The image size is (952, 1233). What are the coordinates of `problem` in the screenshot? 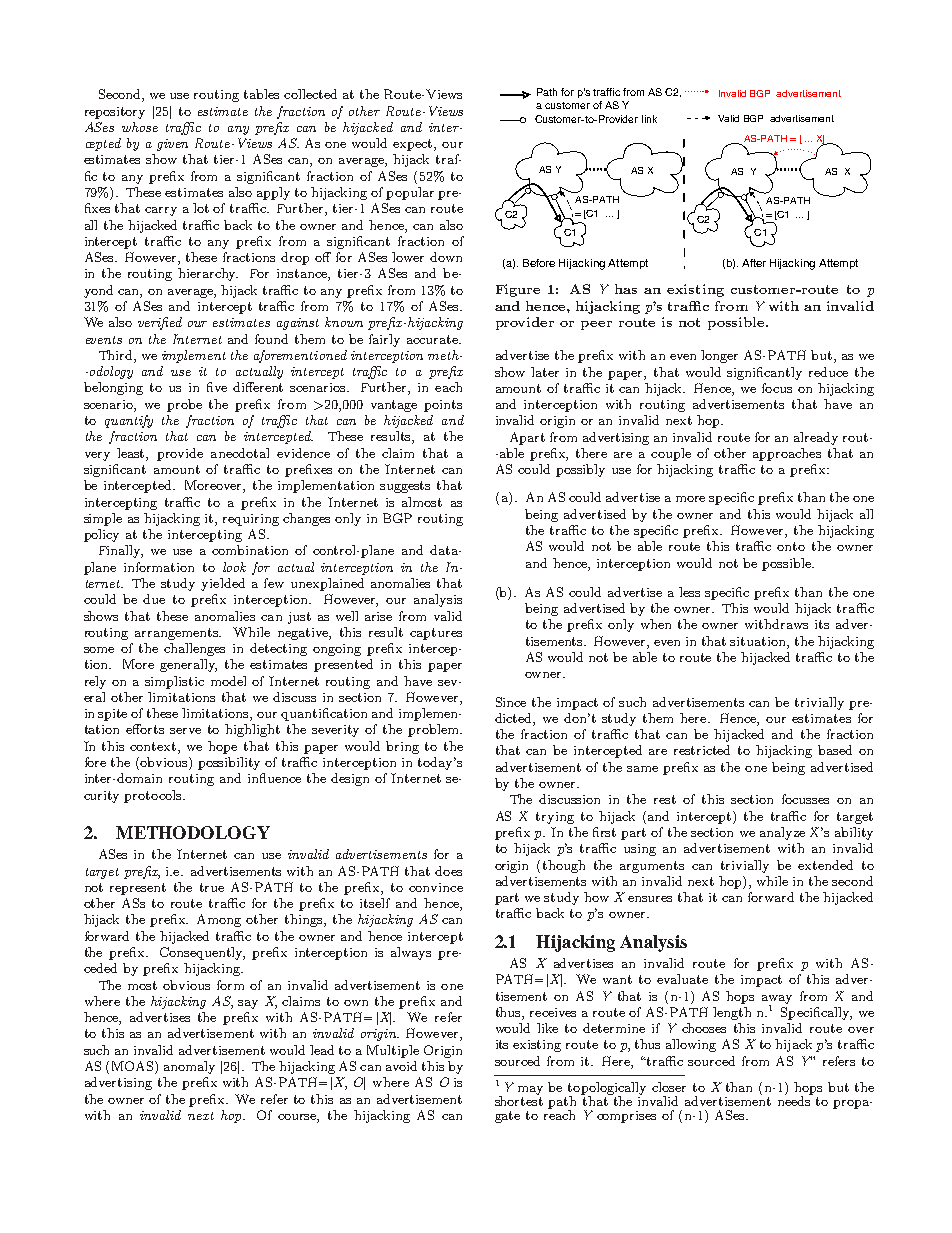 It's located at (434, 730).
